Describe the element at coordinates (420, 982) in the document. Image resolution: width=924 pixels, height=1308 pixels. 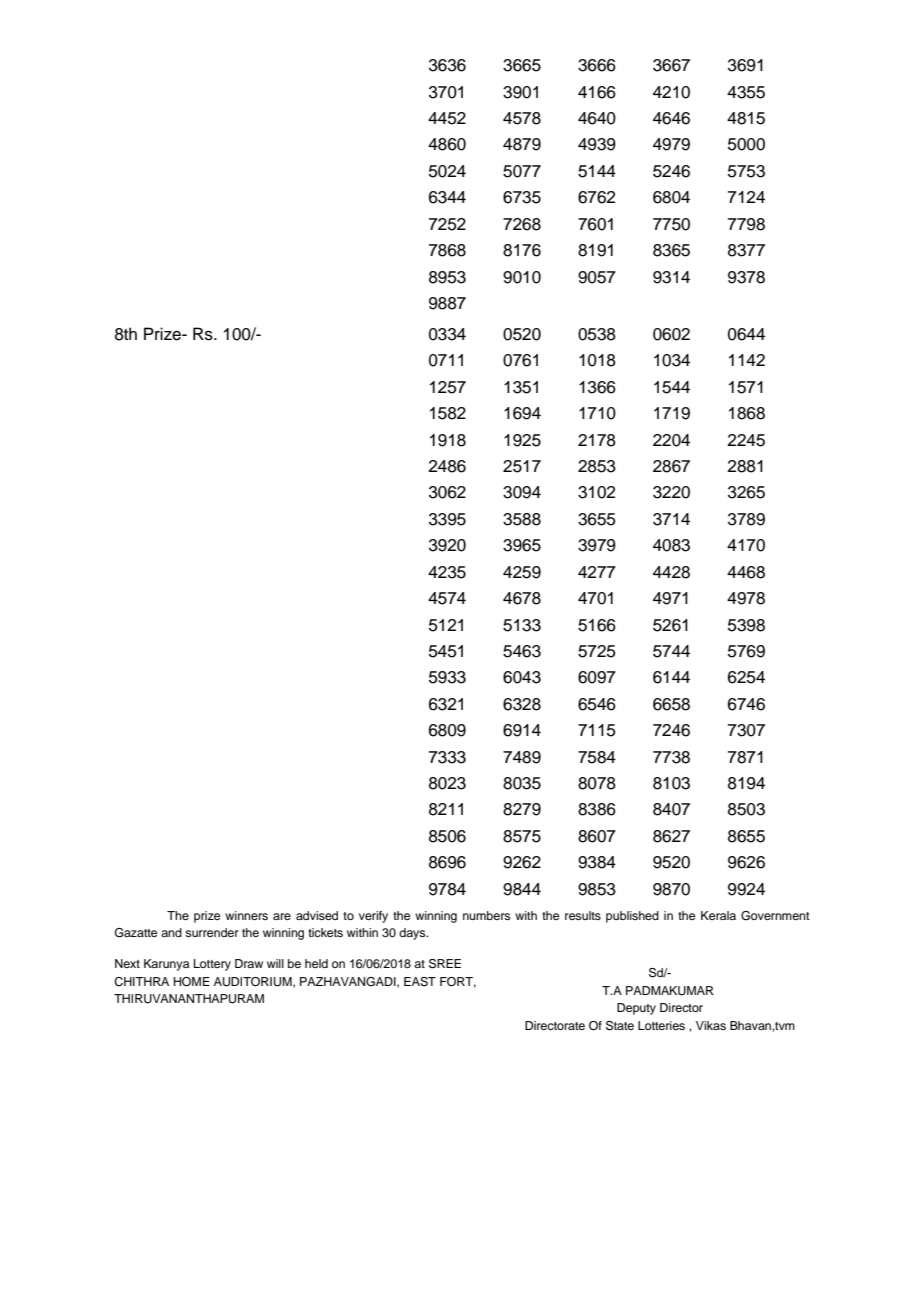
I see `EAST` at that location.
